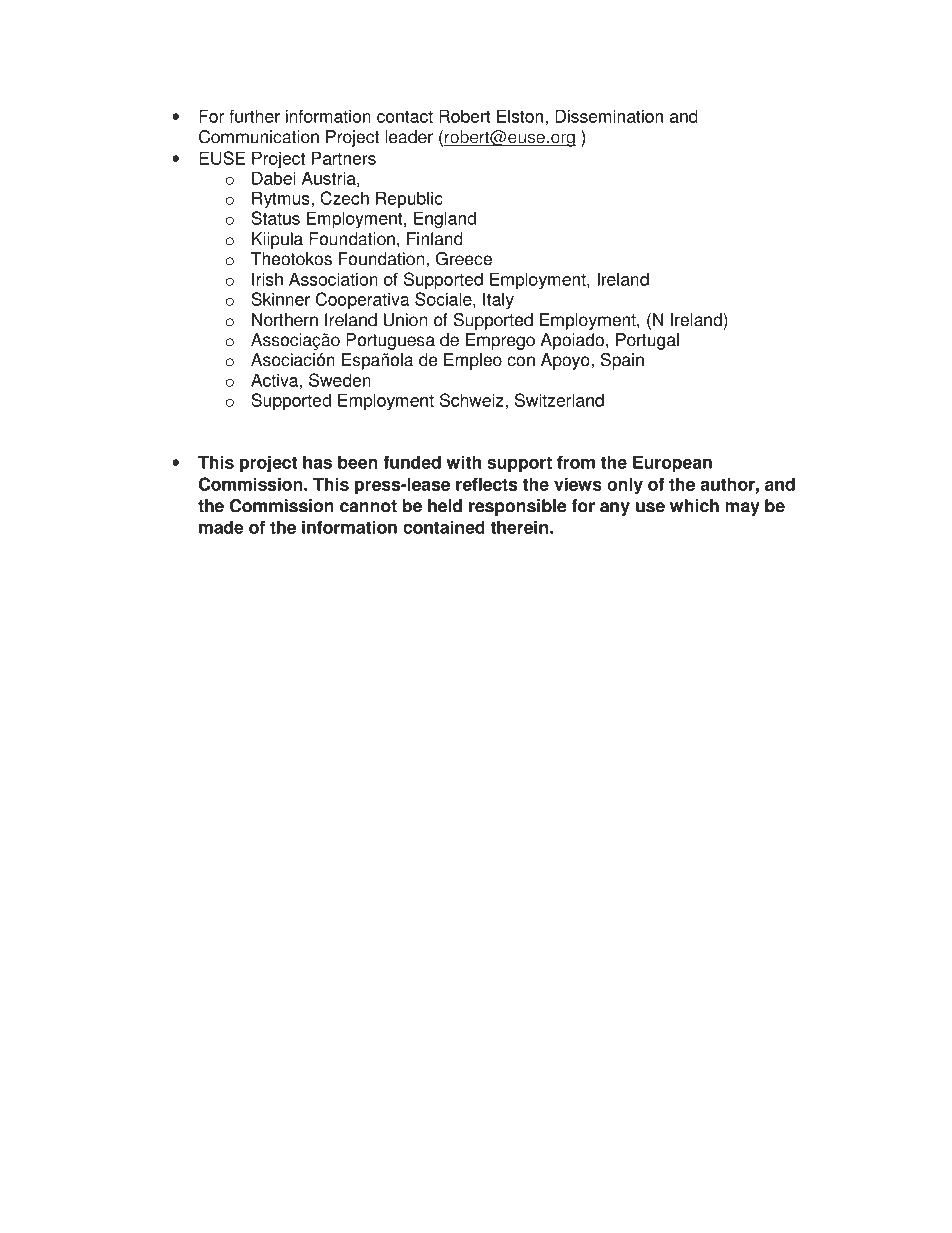  Describe the element at coordinates (518, 507) in the image. I see `responsible` at that location.
